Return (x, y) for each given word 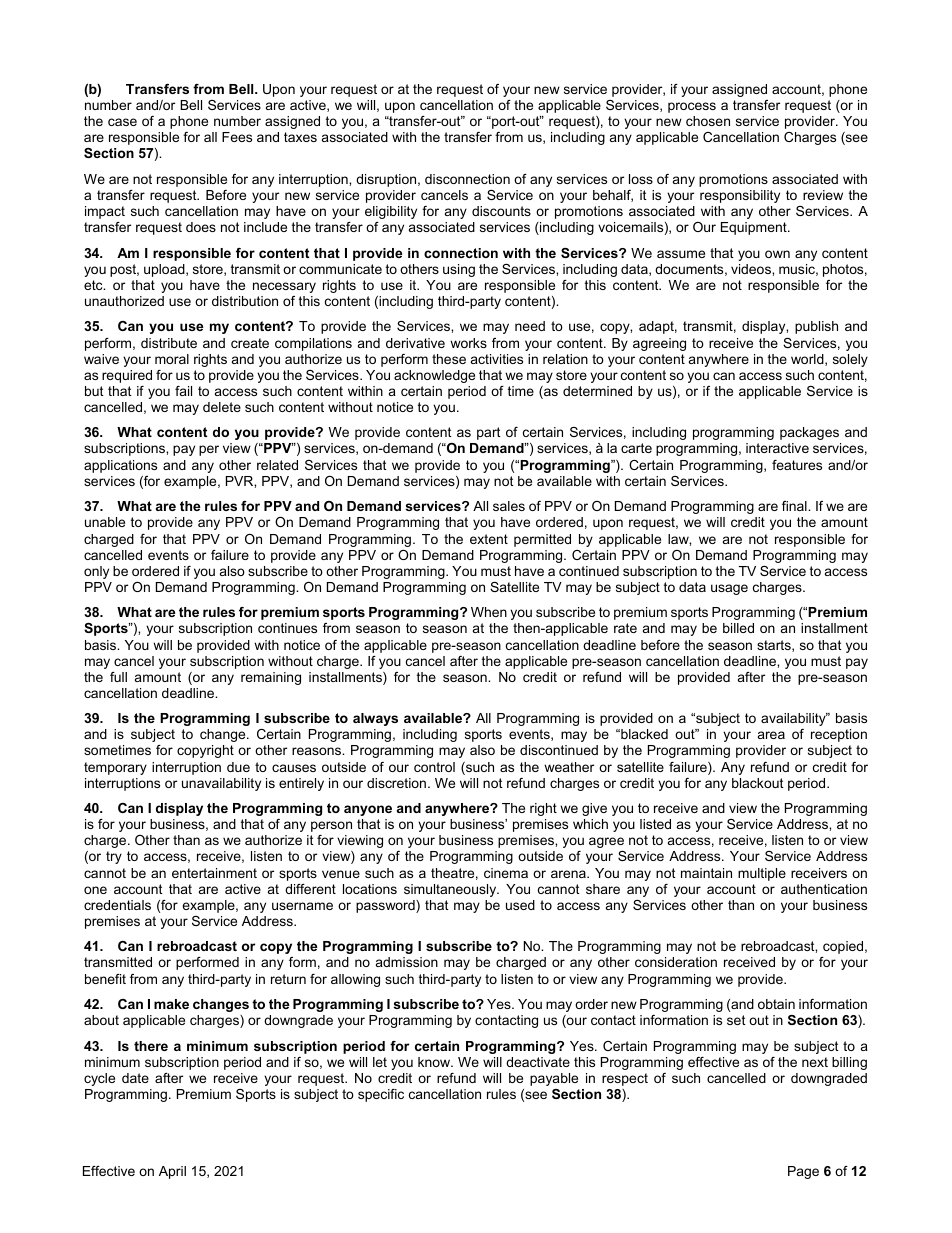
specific (381, 1095)
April (172, 1172)
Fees (237, 137)
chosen (708, 121)
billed (738, 628)
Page (803, 1172)
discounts (501, 211)
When (489, 612)
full (118, 677)
